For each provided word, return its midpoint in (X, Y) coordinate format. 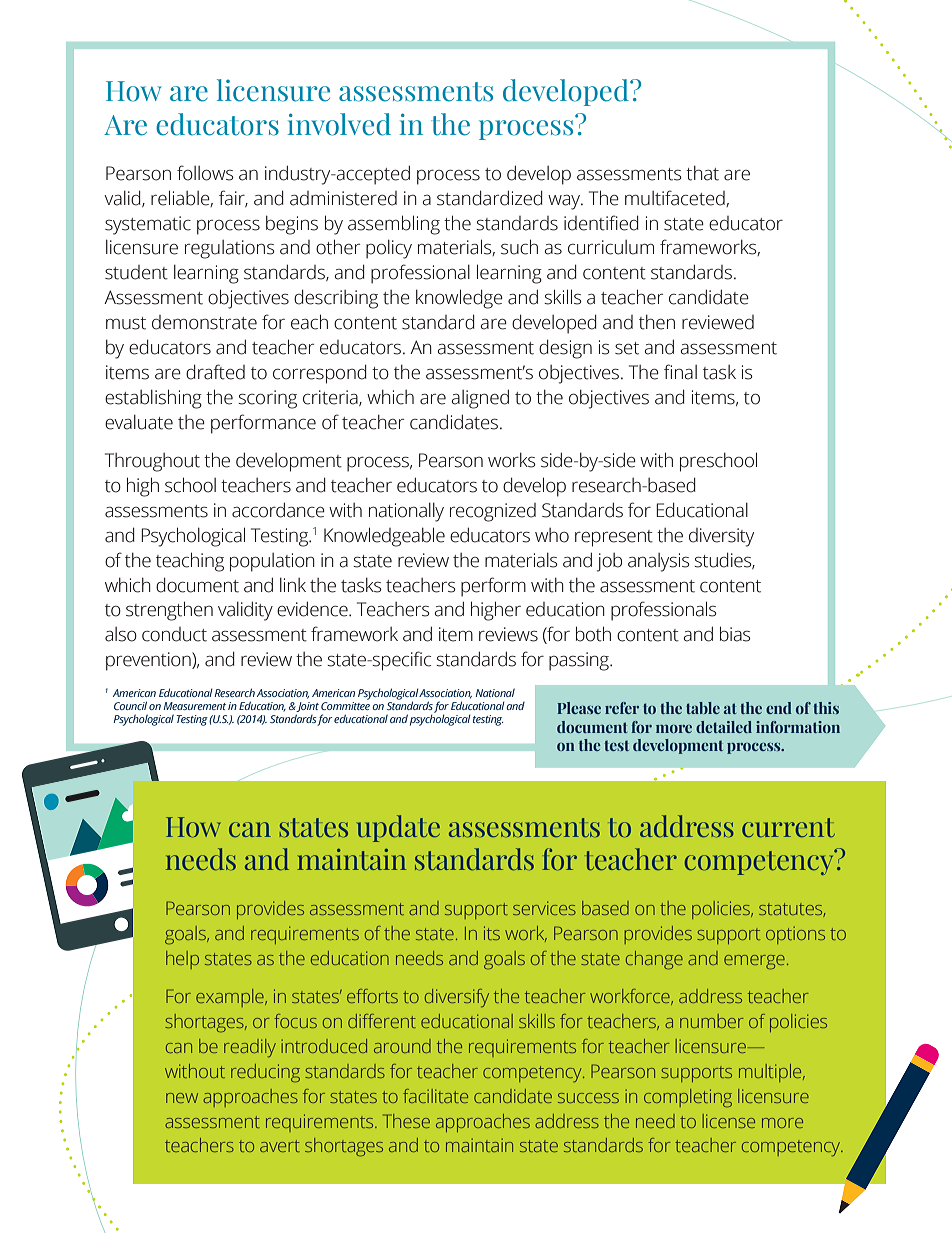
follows (205, 173)
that (702, 173)
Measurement (194, 706)
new (182, 1098)
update (398, 828)
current (788, 827)
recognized (493, 512)
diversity (721, 537)
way (565, 202)
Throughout (152, 462)
